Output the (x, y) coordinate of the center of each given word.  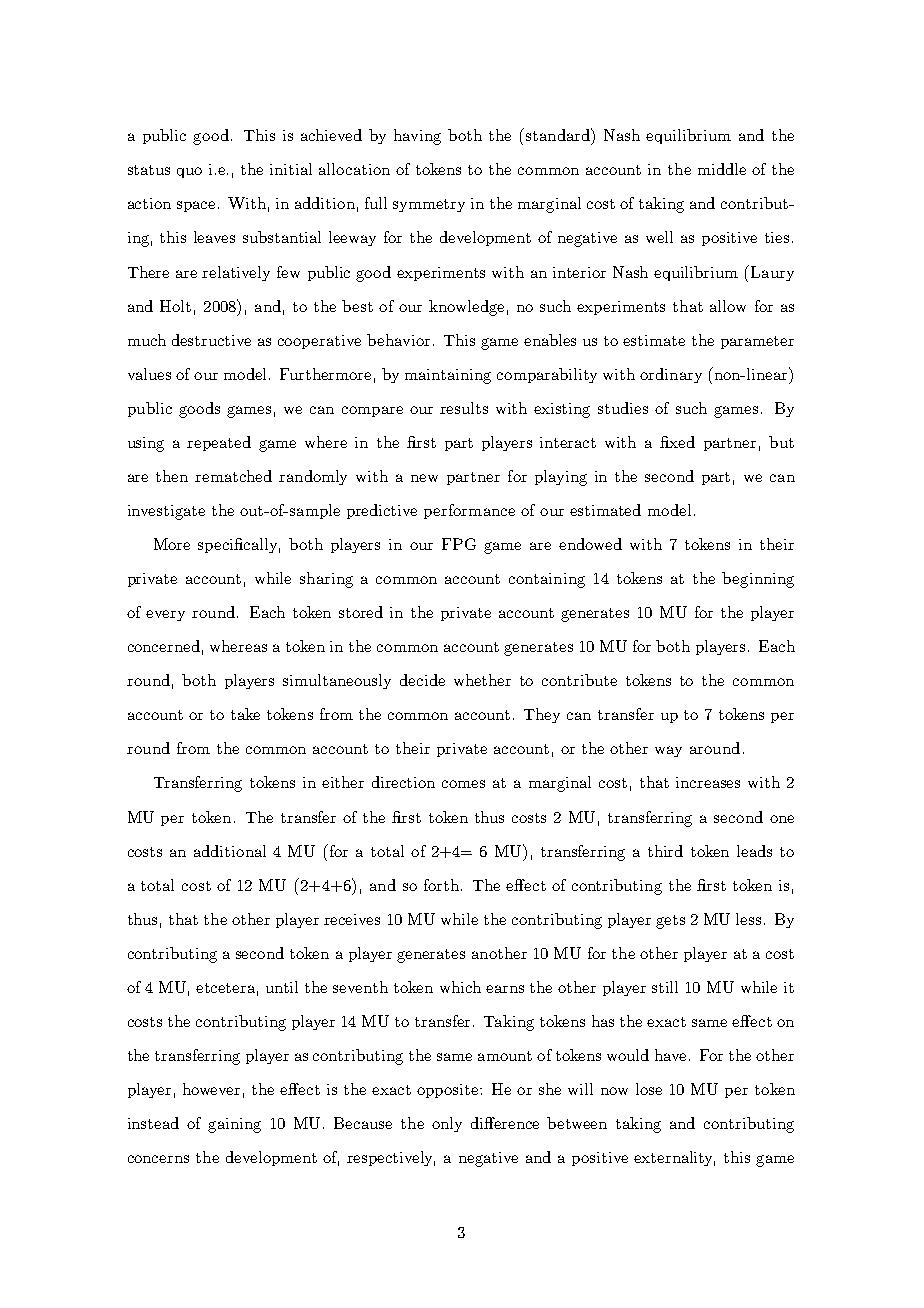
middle (722, 169)
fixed (677, 442)
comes (463, 784)
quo (189, 172)
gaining (234, 1125)
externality (674, 1158)
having (417, 137)
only (447, 1124)
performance (469, 511)
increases (708, 782)
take (245, 714)
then (172, 476)
